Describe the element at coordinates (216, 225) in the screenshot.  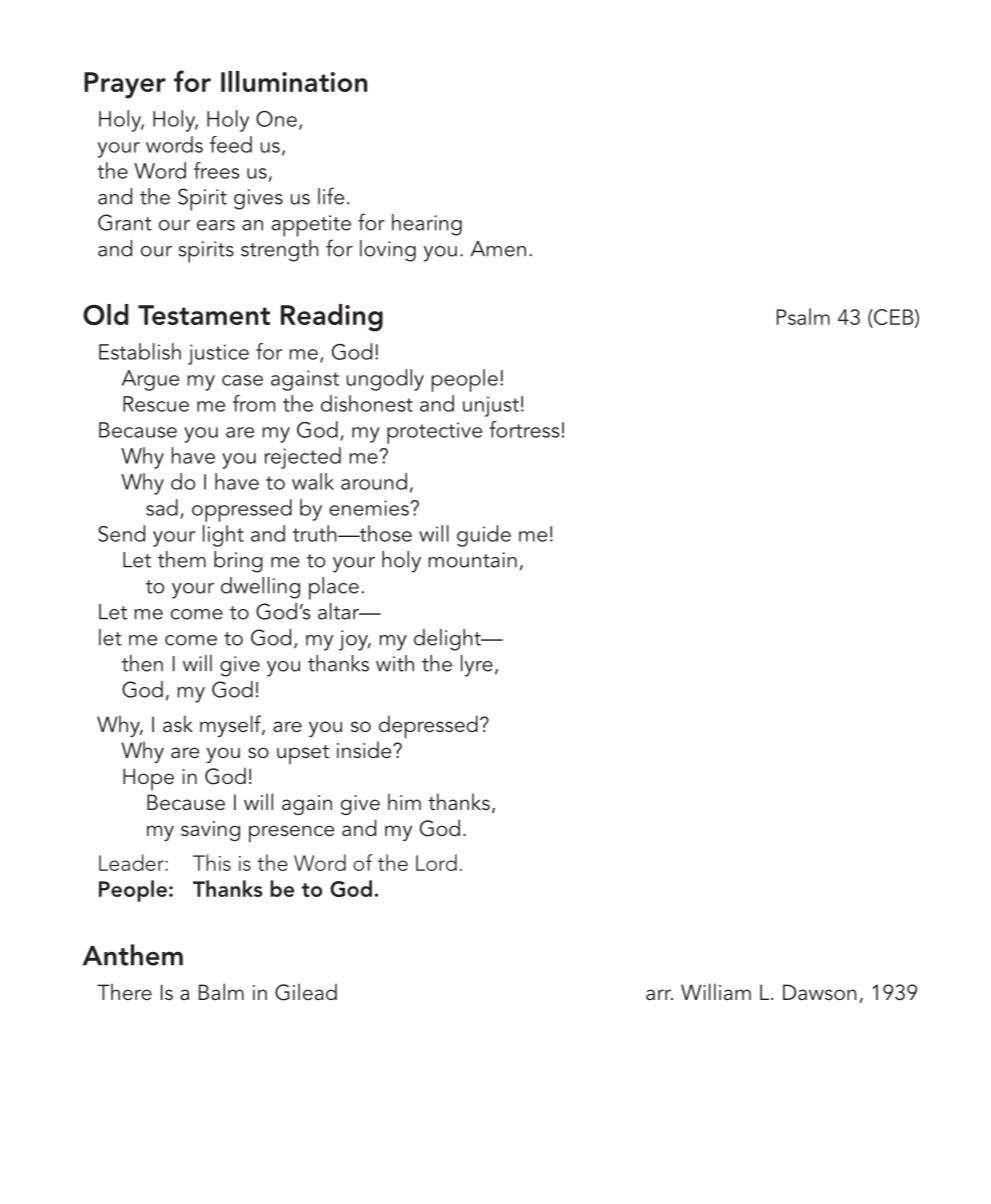
I see `ears` at that location.
